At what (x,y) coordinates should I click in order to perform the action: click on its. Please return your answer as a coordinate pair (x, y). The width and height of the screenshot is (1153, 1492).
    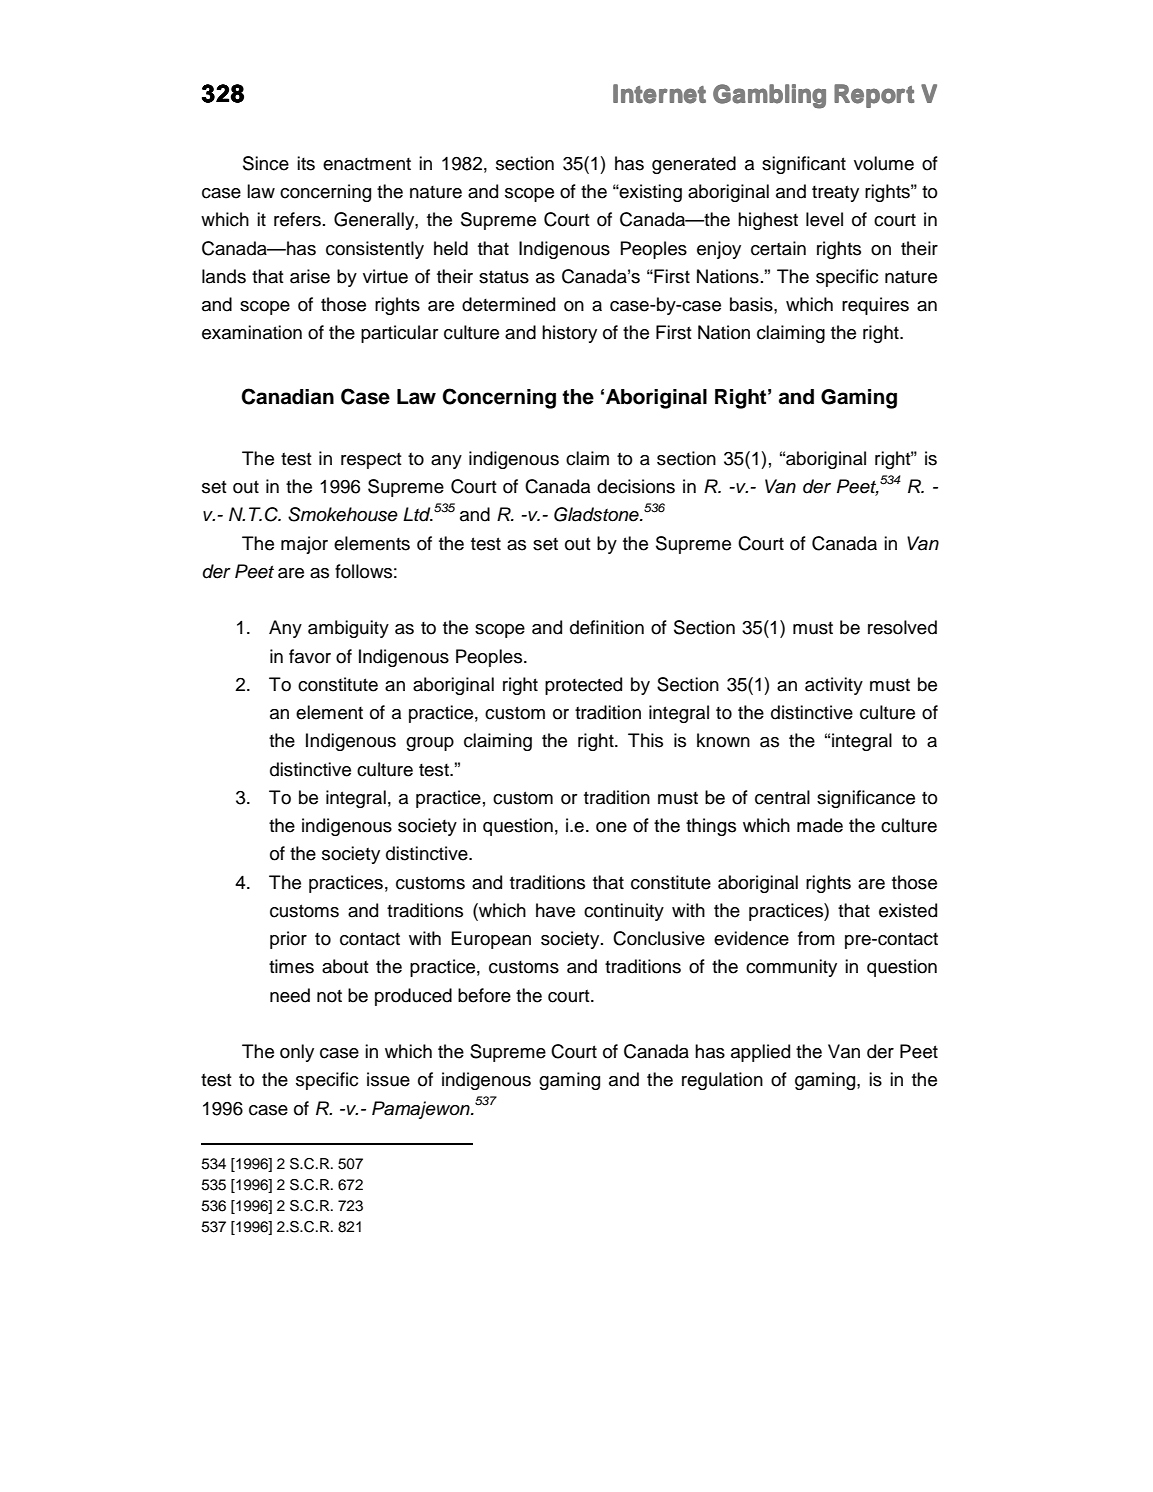
    Looking at the image, I should click on (306, 163).
